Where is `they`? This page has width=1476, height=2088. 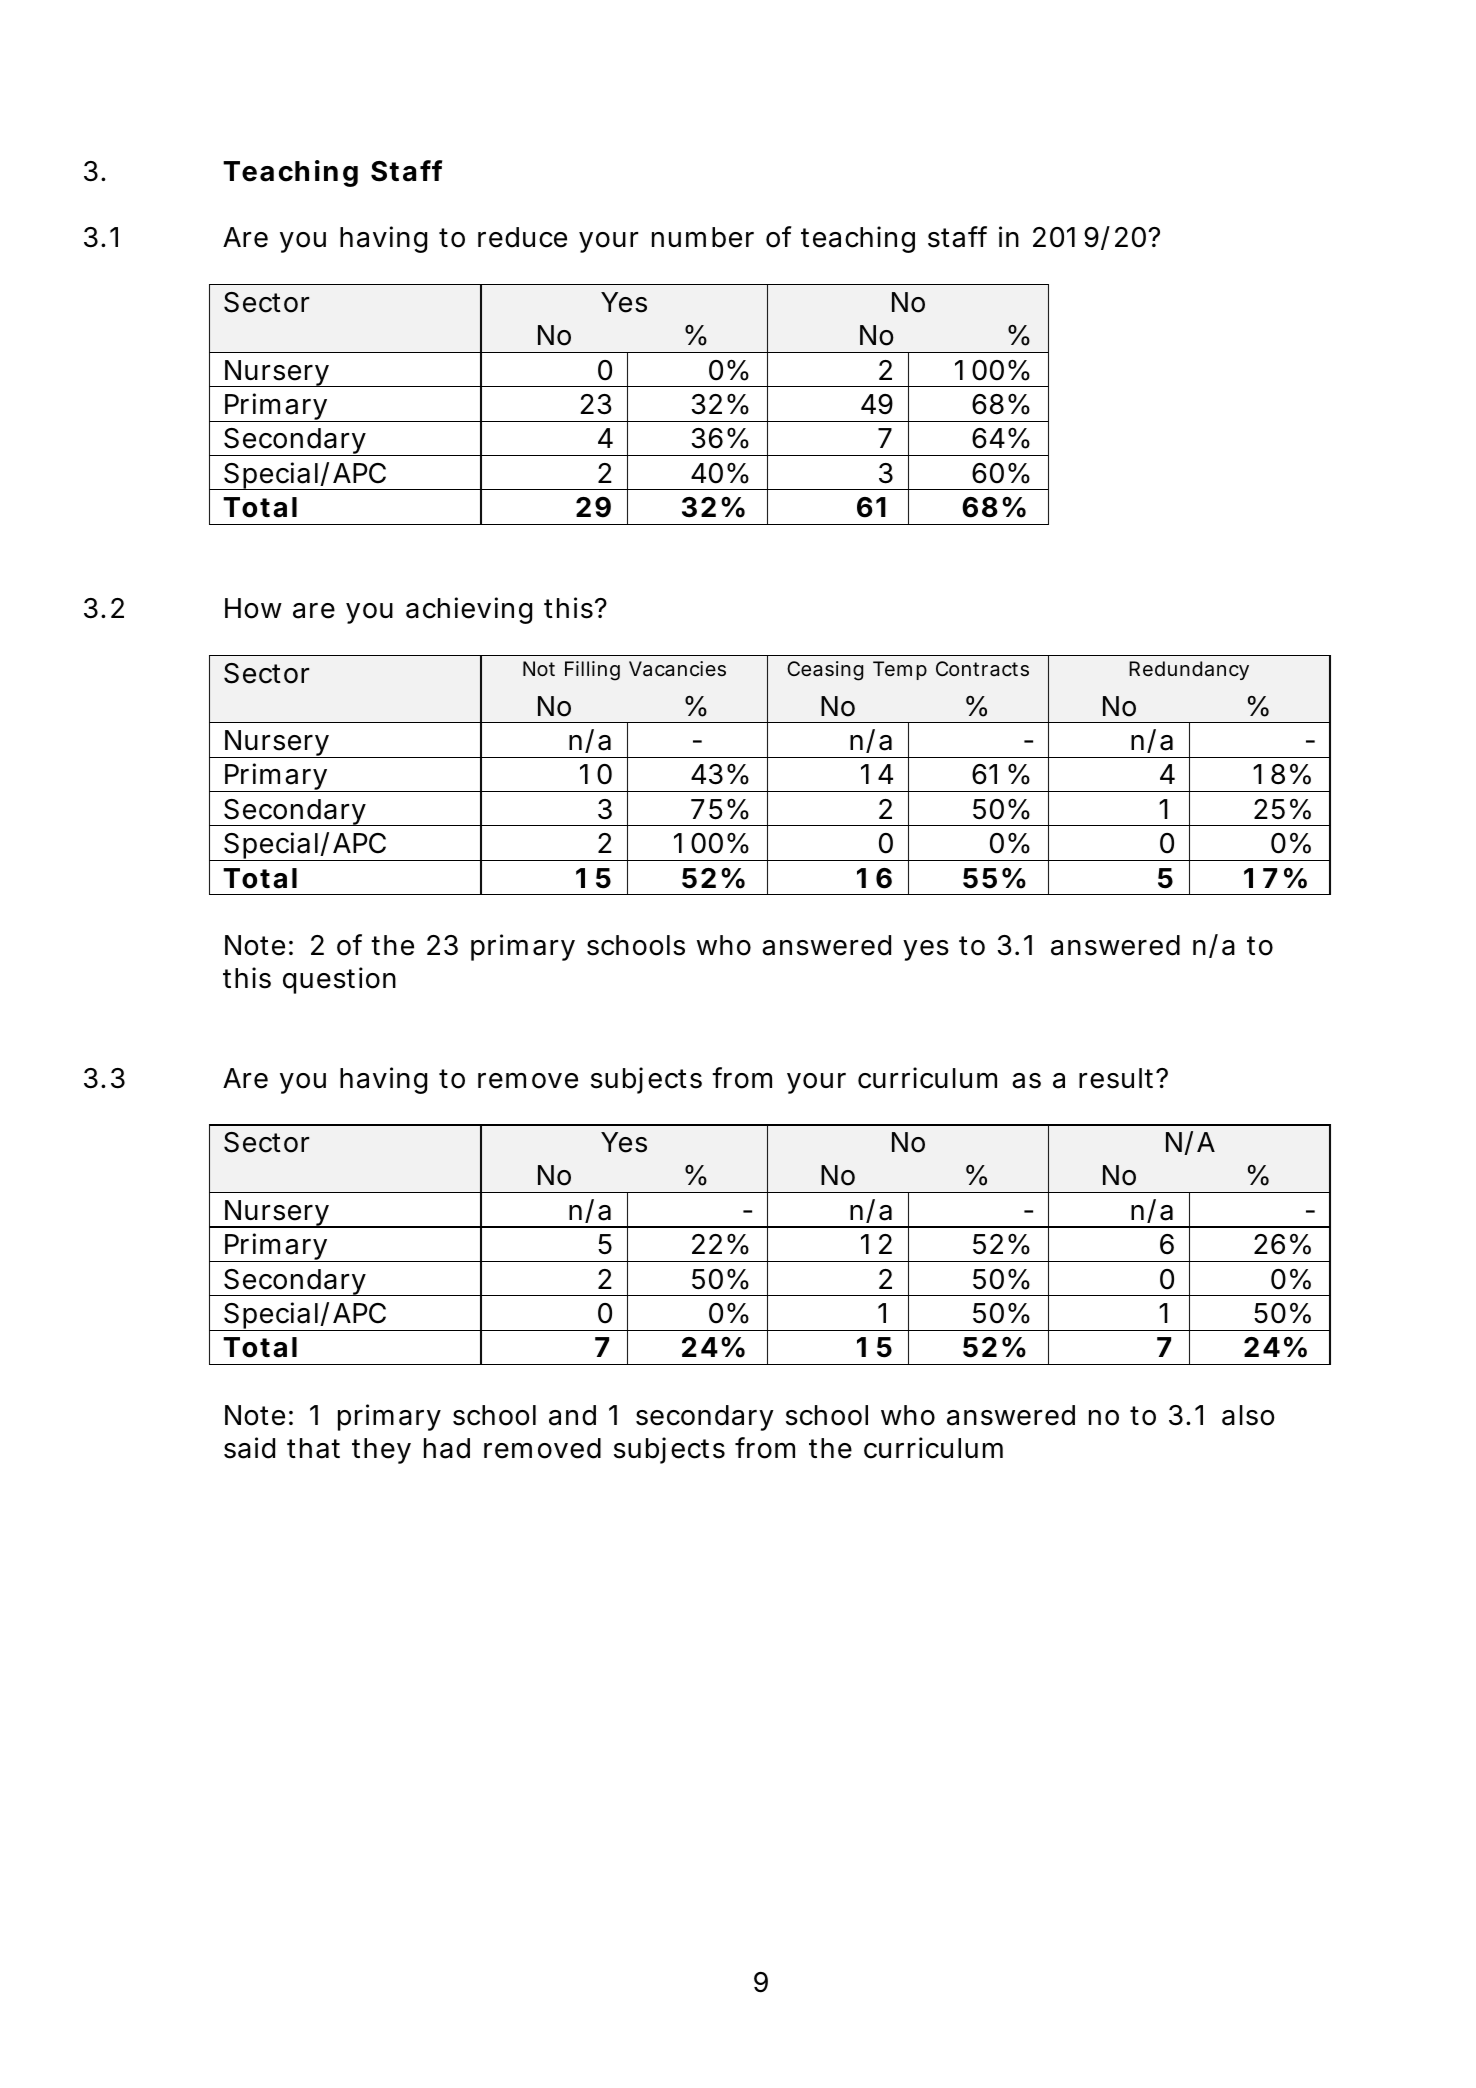 they is located at coordinates (381, 1451).
